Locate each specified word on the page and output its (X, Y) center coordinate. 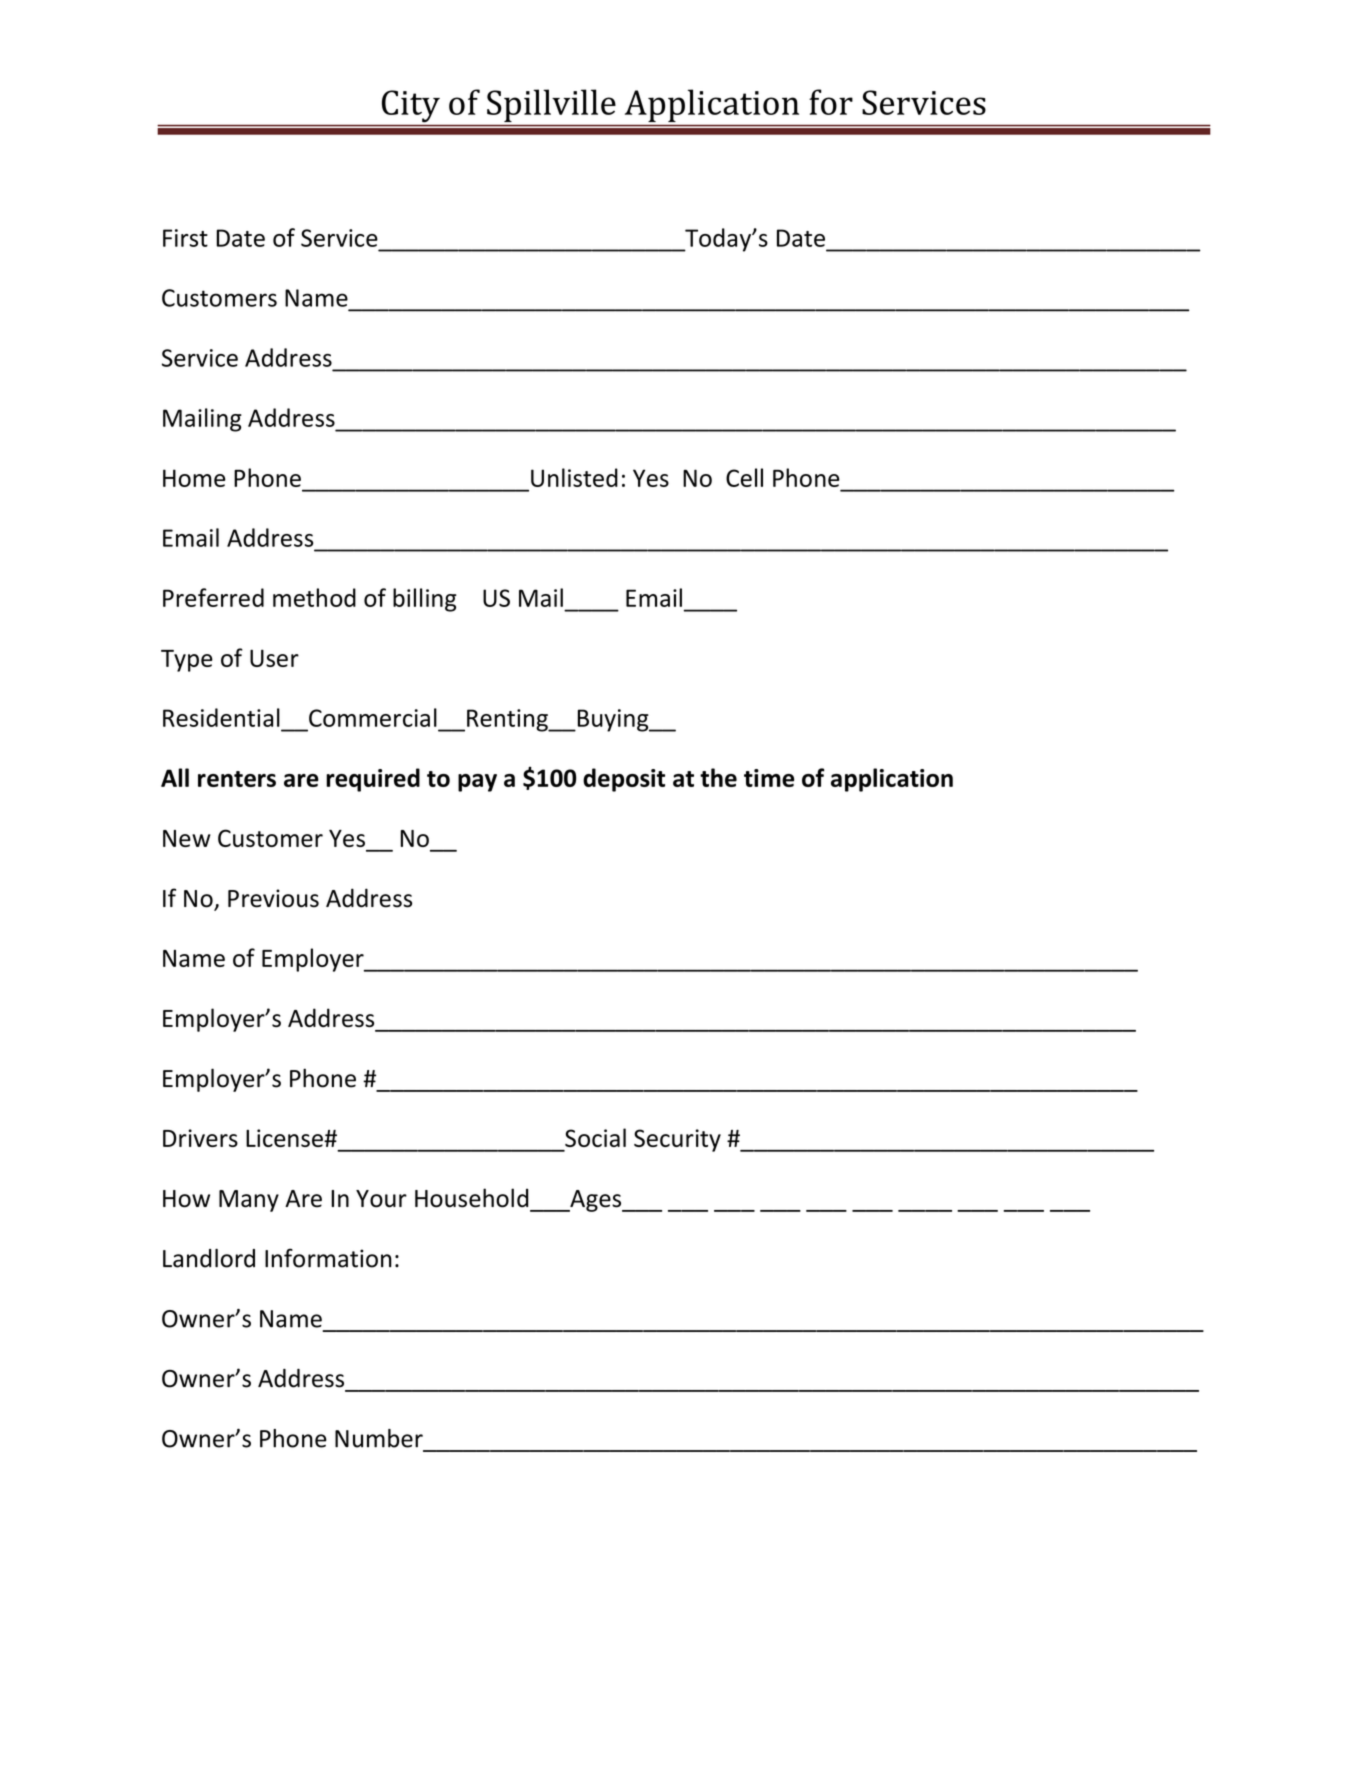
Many (249, 1201)
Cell (744, 477)
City (411, 106)
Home (194, 478)
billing (425, 600)
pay (477, 783)
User (274, 658)
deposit (624, 780)
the (718, 777)
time (769, 778)
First (185, 238)
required (373, 780)
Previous (273, 898)
